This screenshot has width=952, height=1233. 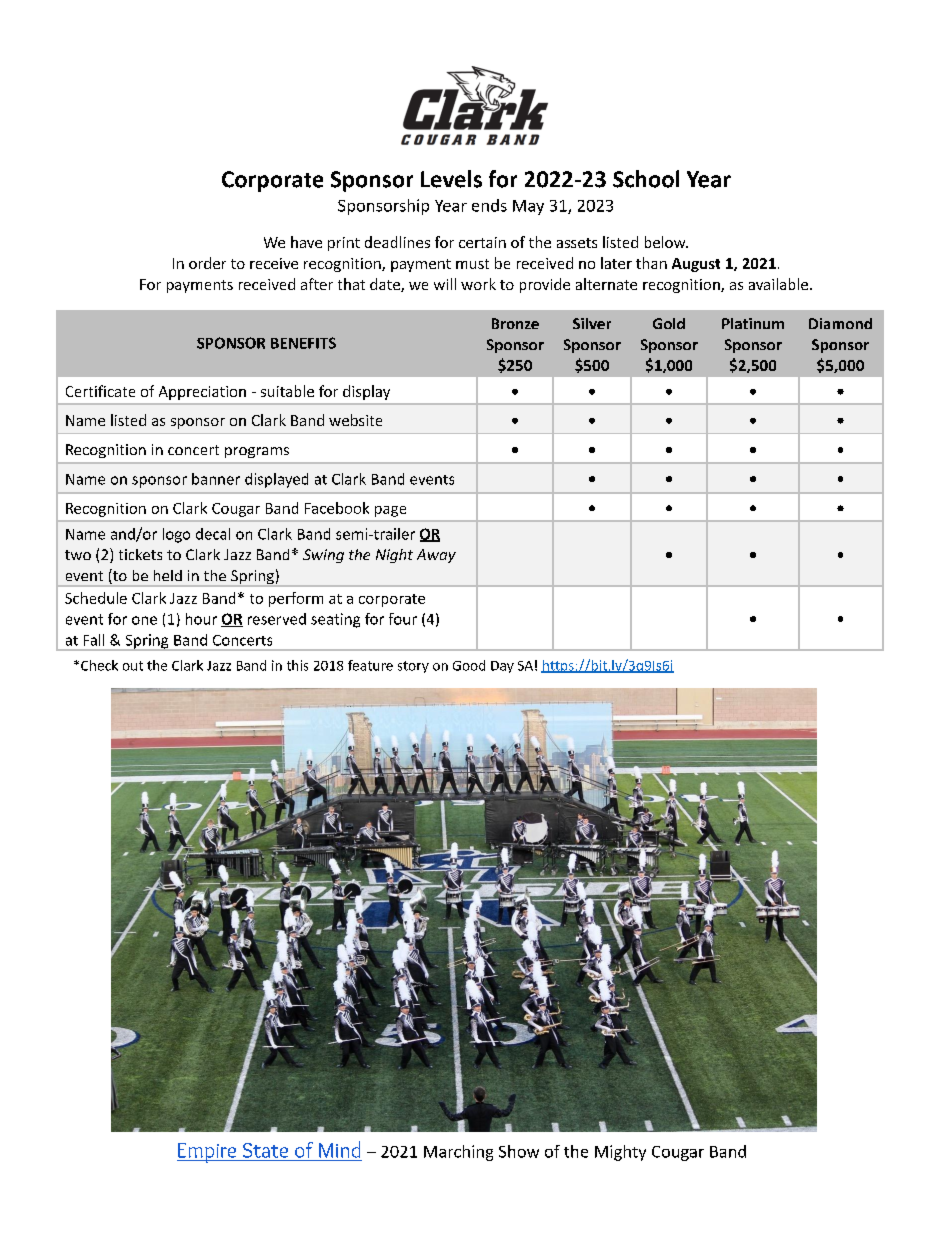 I want to click on logo, so click(x=176, y=535).
